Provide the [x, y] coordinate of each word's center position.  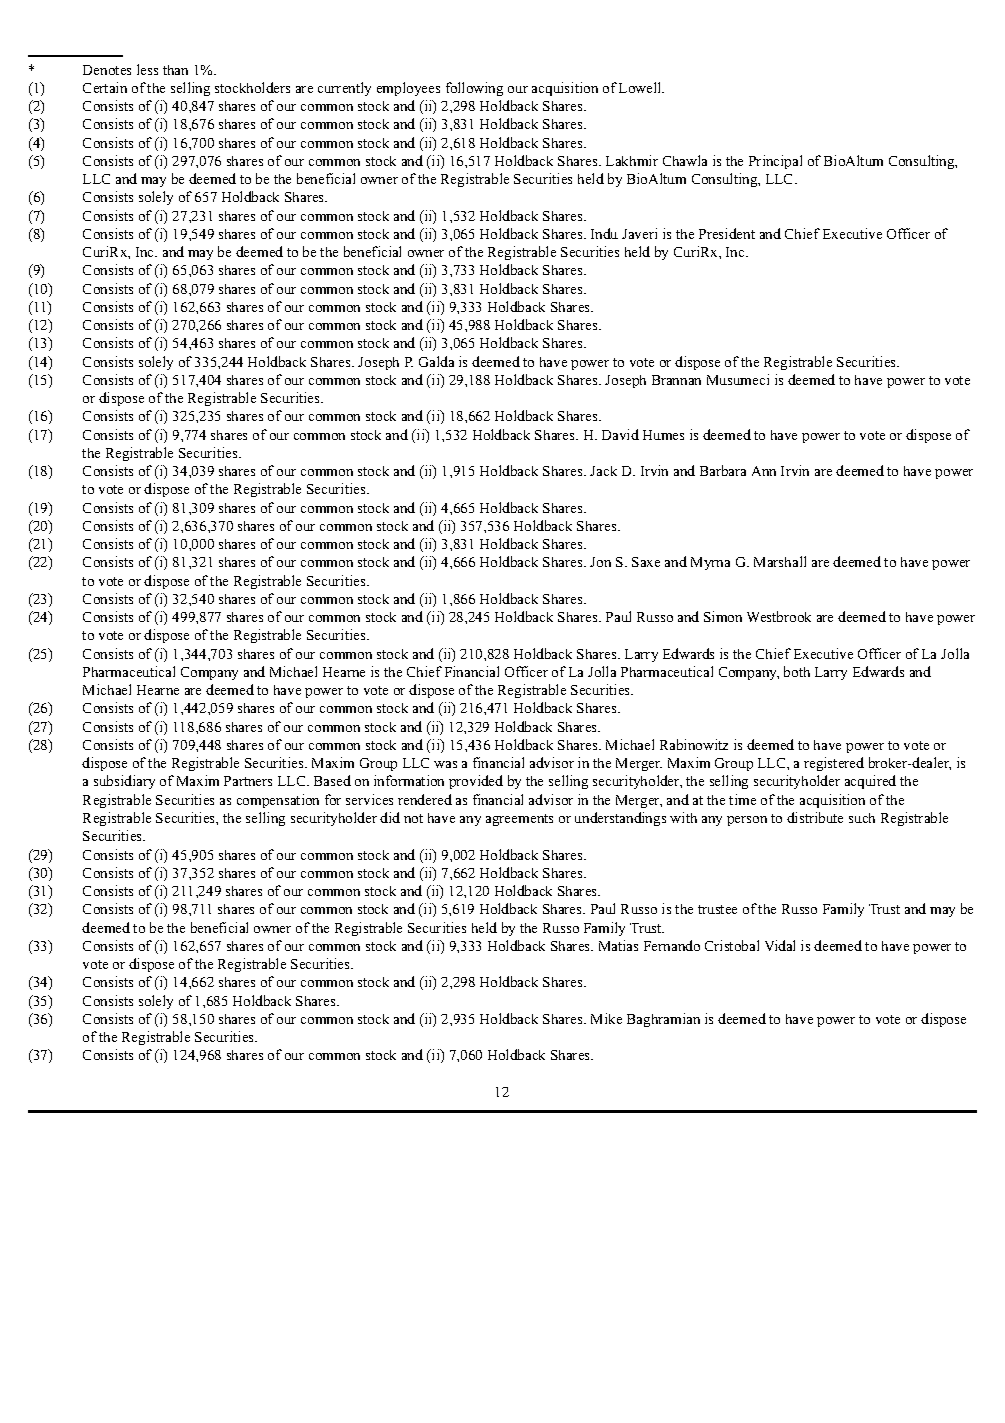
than [175, 70]
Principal [775, 162]
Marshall [780, 561]
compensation [278, 801]
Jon [600, 562]
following [474, 89]
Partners [248, 781]
